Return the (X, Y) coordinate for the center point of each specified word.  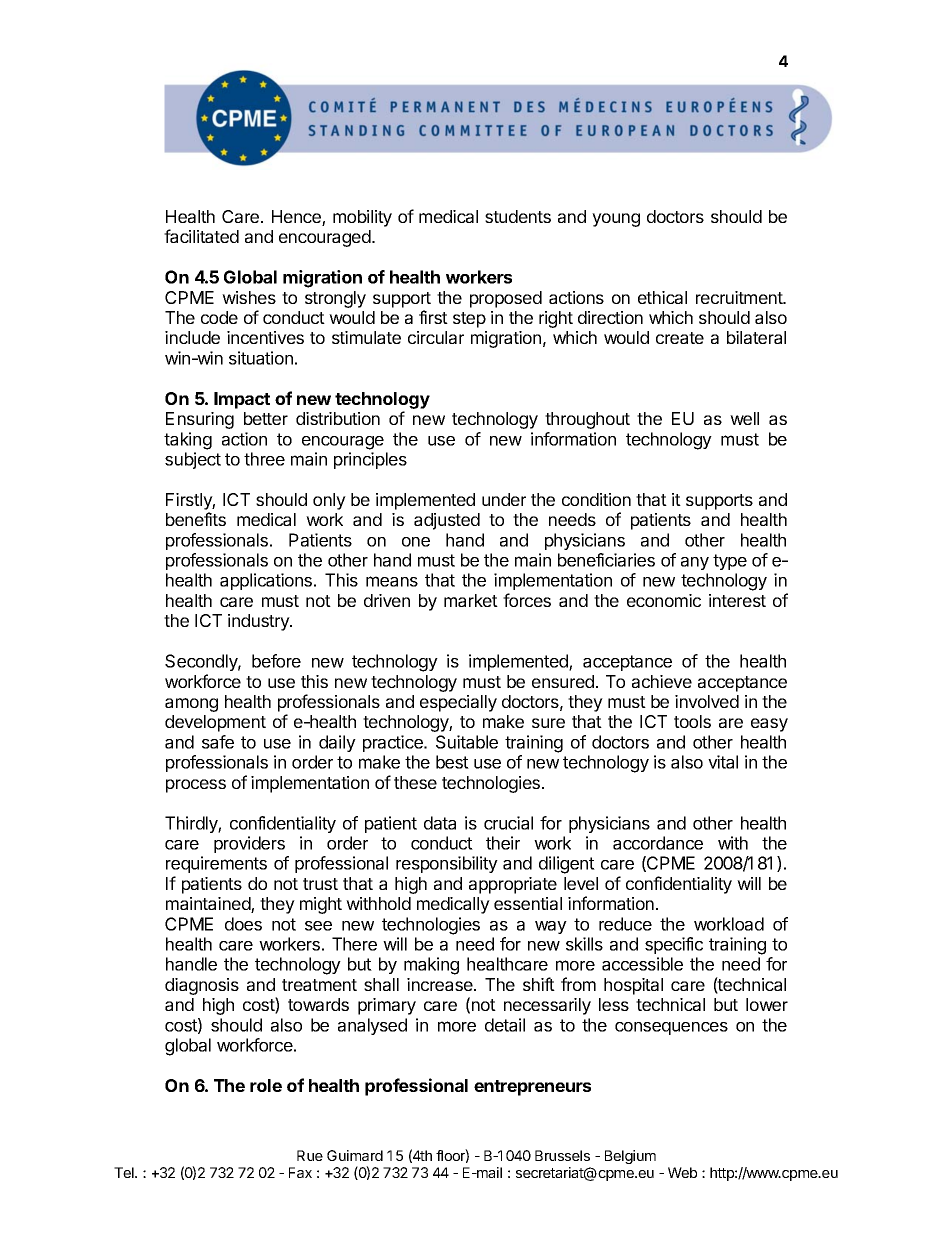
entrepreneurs (532, 1088)
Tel (125, 1172)
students (518, 216)
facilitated (201, 236)
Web (682, 1172)
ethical (662, 297)
